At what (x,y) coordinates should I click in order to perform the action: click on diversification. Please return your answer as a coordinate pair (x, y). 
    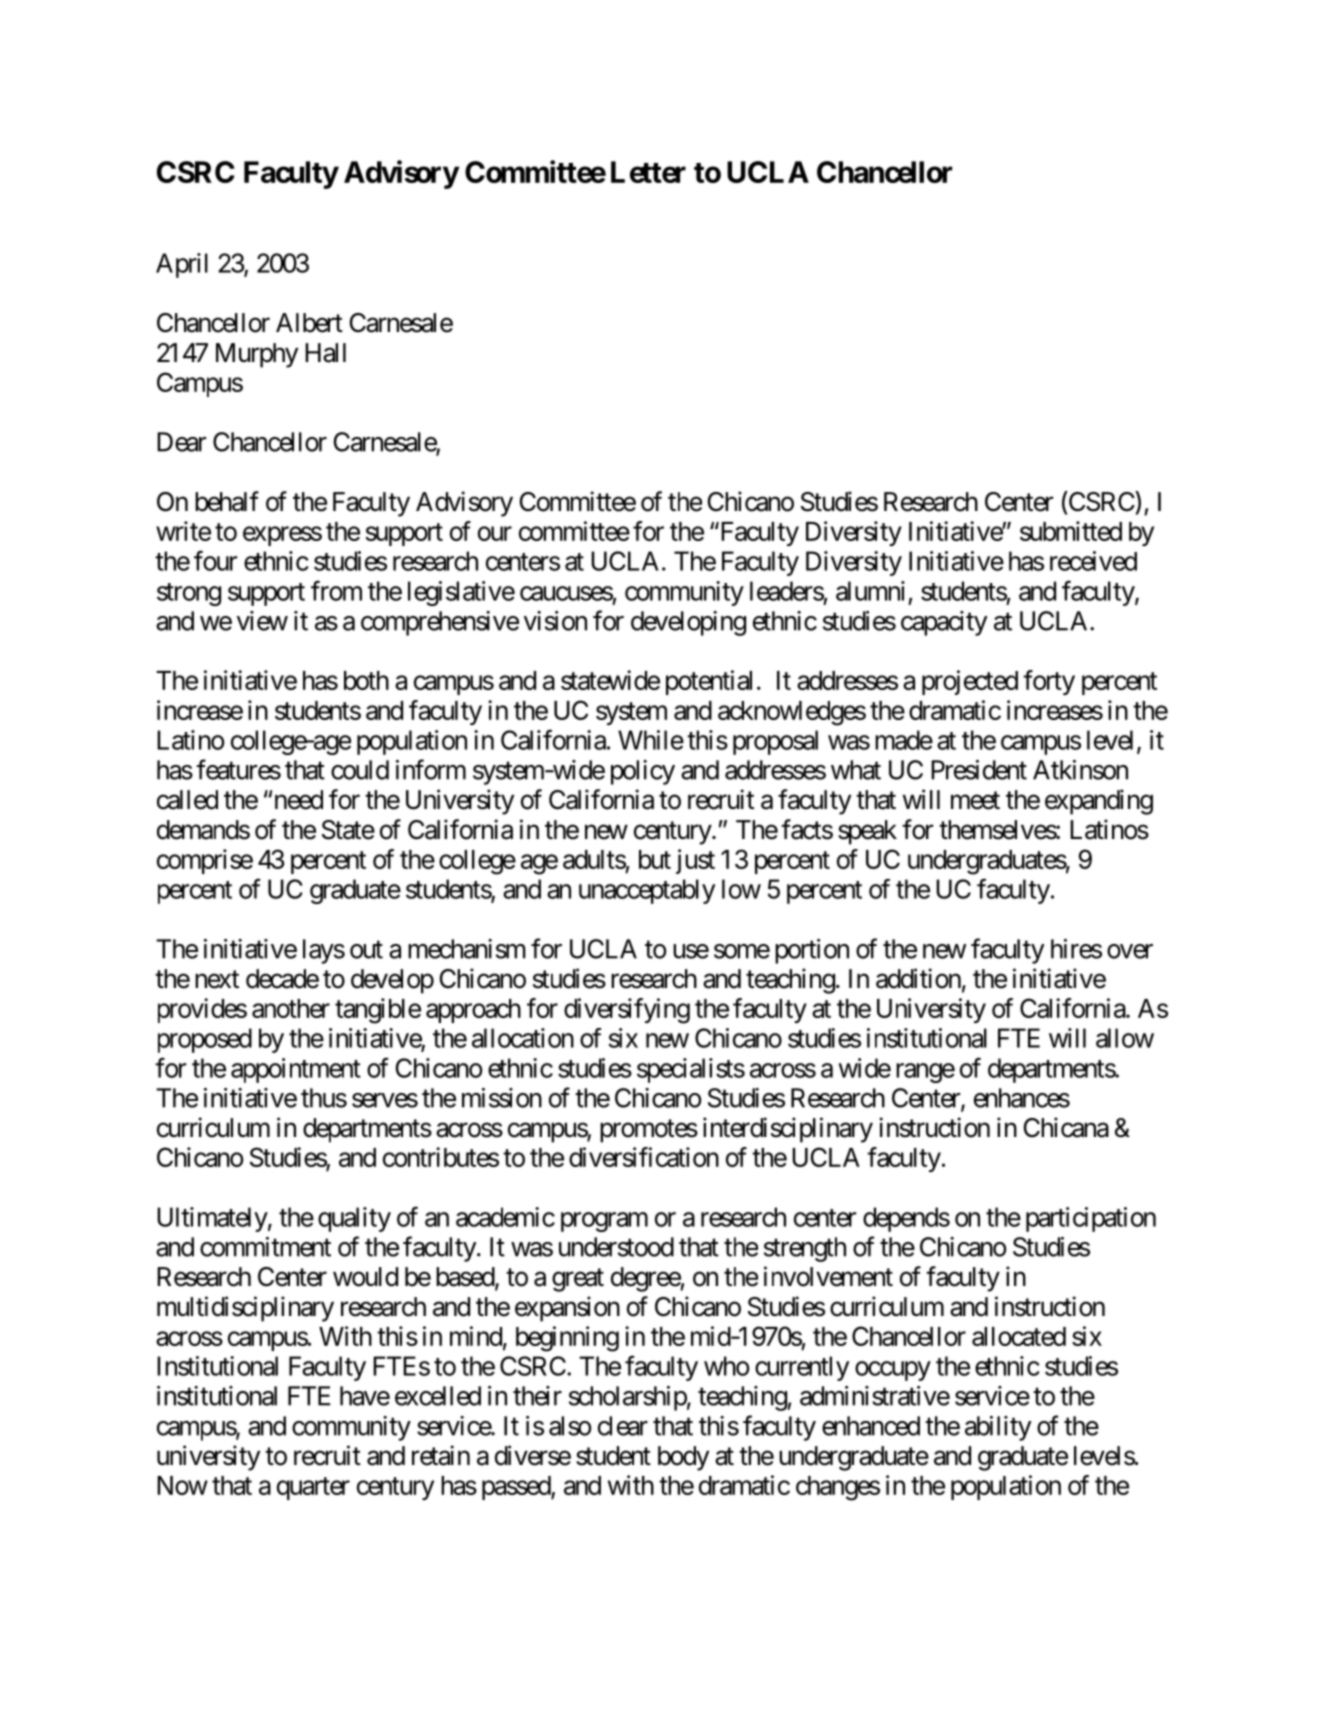
    Looking at the image, I should click on (644, 1157).
